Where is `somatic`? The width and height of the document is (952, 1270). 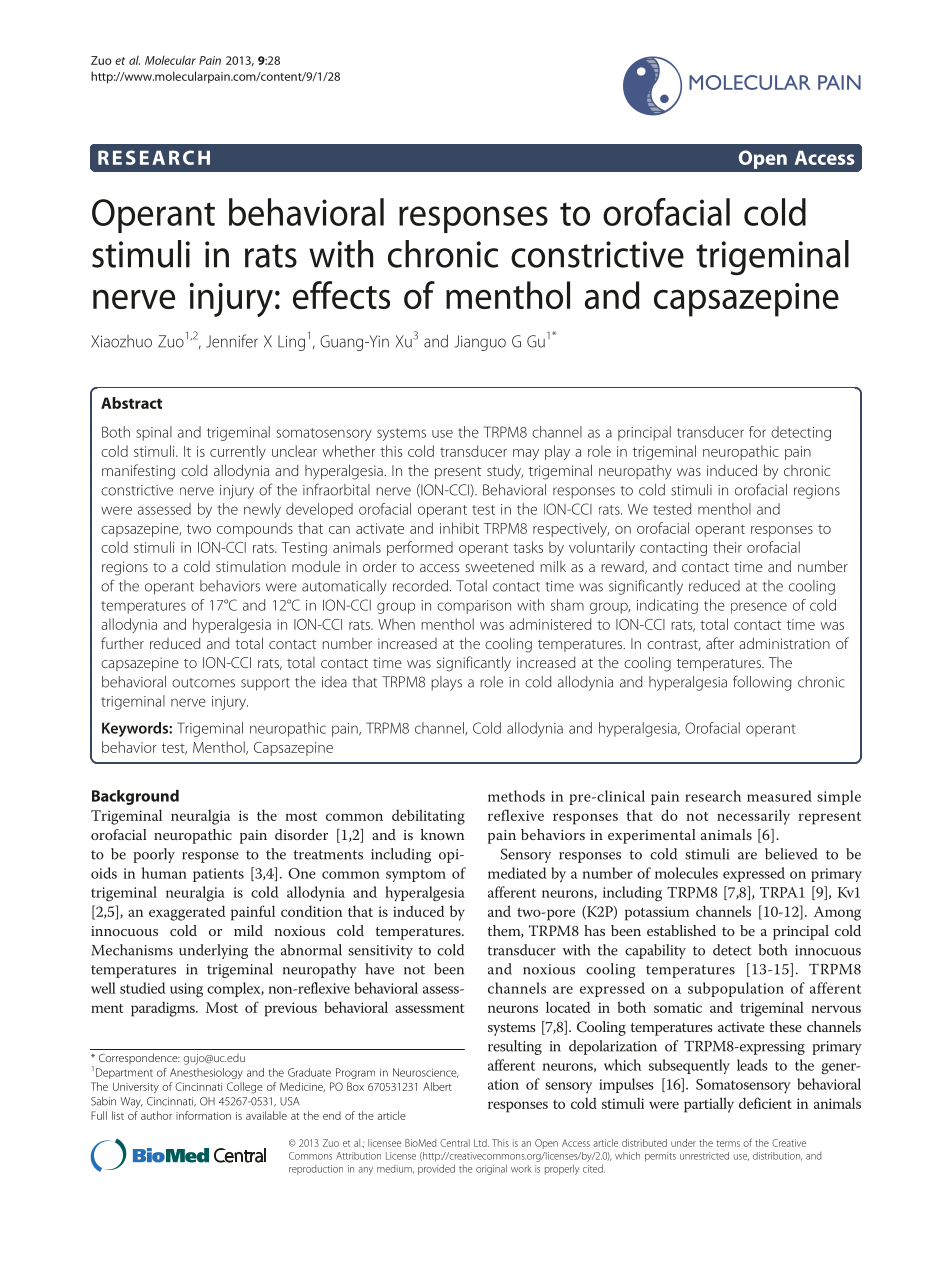
somatic is located at coordinates (678, 1007).
